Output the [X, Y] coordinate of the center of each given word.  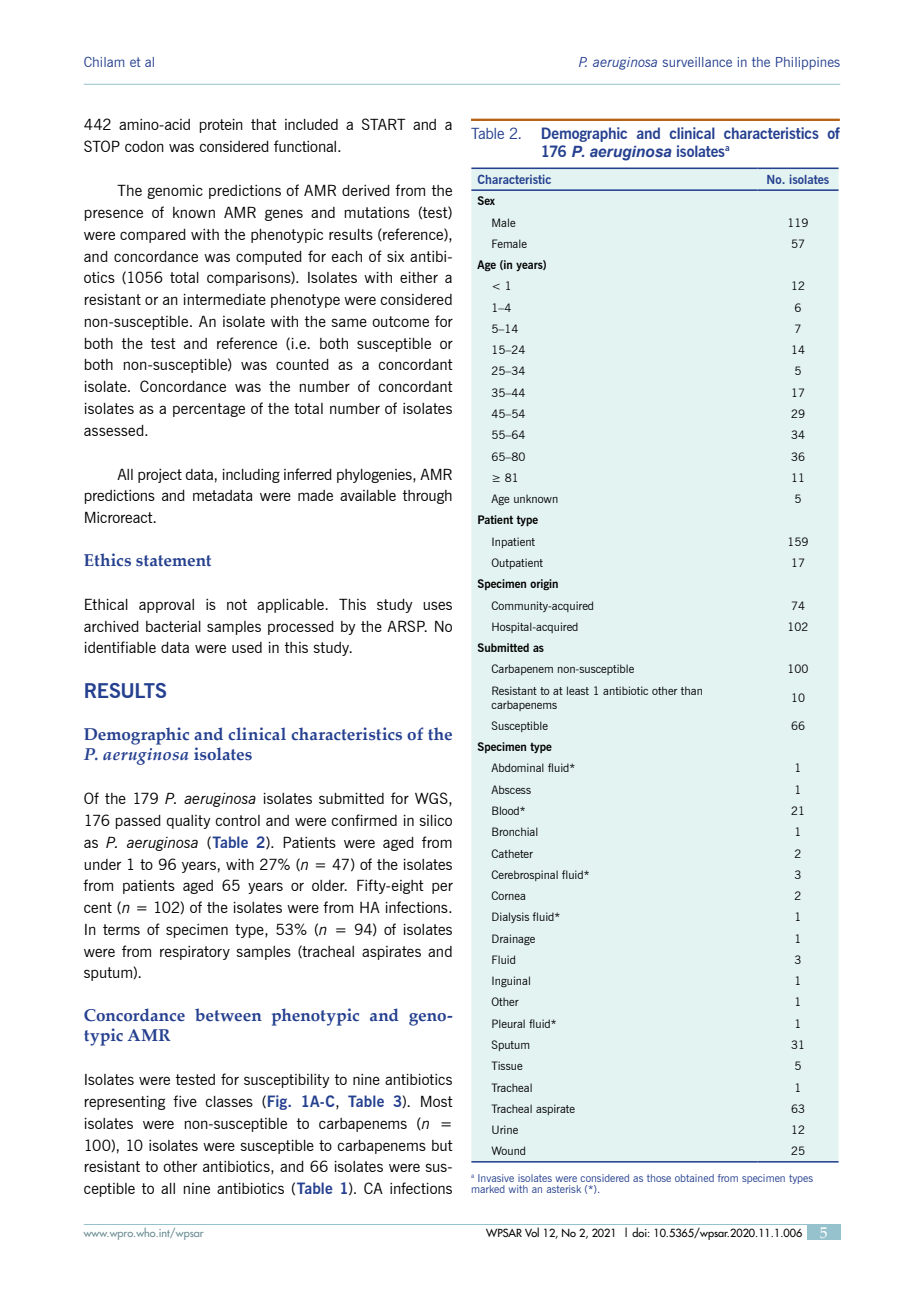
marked [488, 1189]
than [691, 690]
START [384, 124]
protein [221, 126]
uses [437, 605]
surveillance [697, 62]
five [185, 1101]
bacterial [173, 626]
